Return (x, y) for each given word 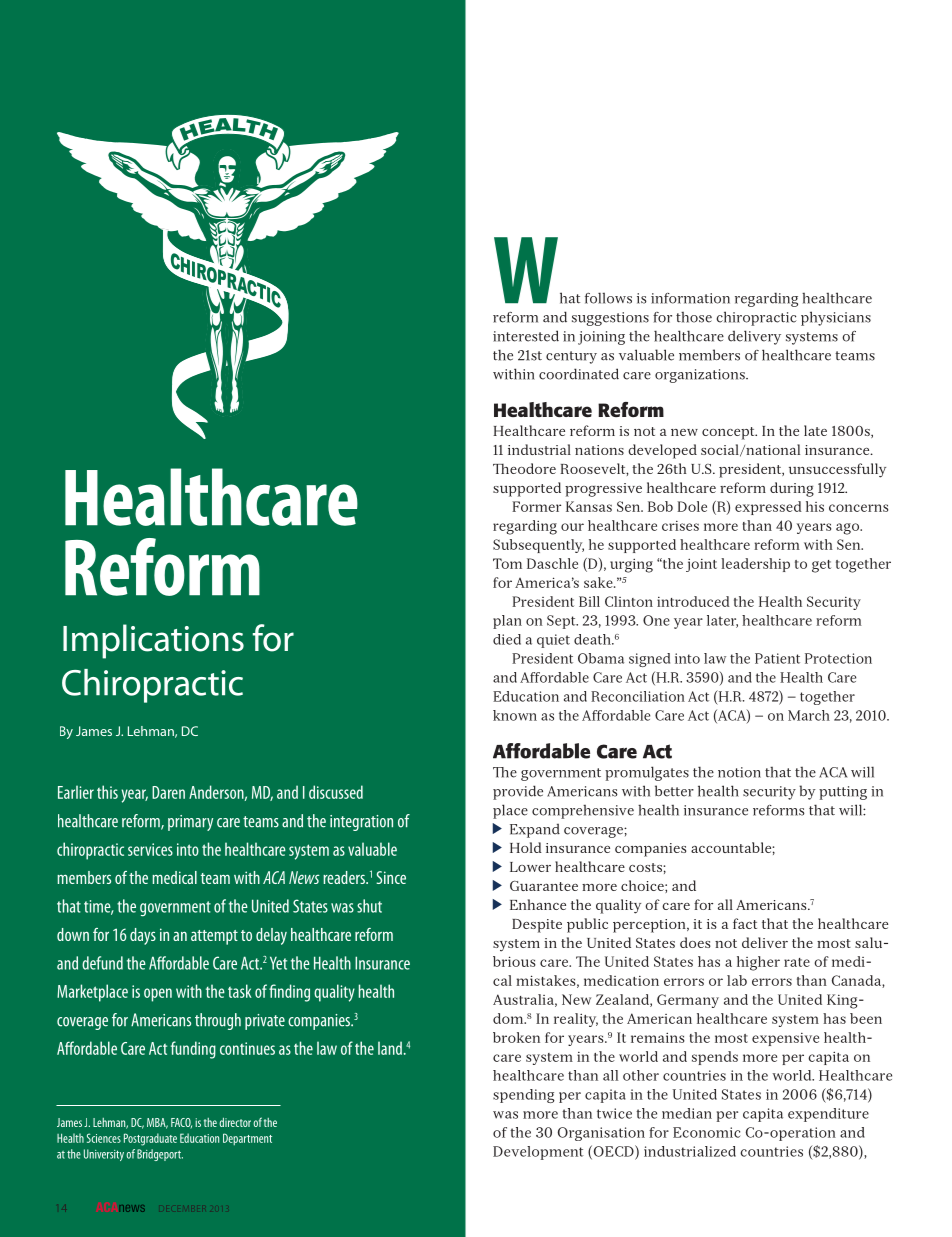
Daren (168, 792)
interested (526, 336)
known (515, 715)
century (571, 357)
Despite (537, 926)
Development (538, 1153)
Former (536, 506)
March (809, 715)
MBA (157, 1123)
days (143, 936)
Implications (153, 641)
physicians (836, 318)
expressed (768, 508)
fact (745, 923)
